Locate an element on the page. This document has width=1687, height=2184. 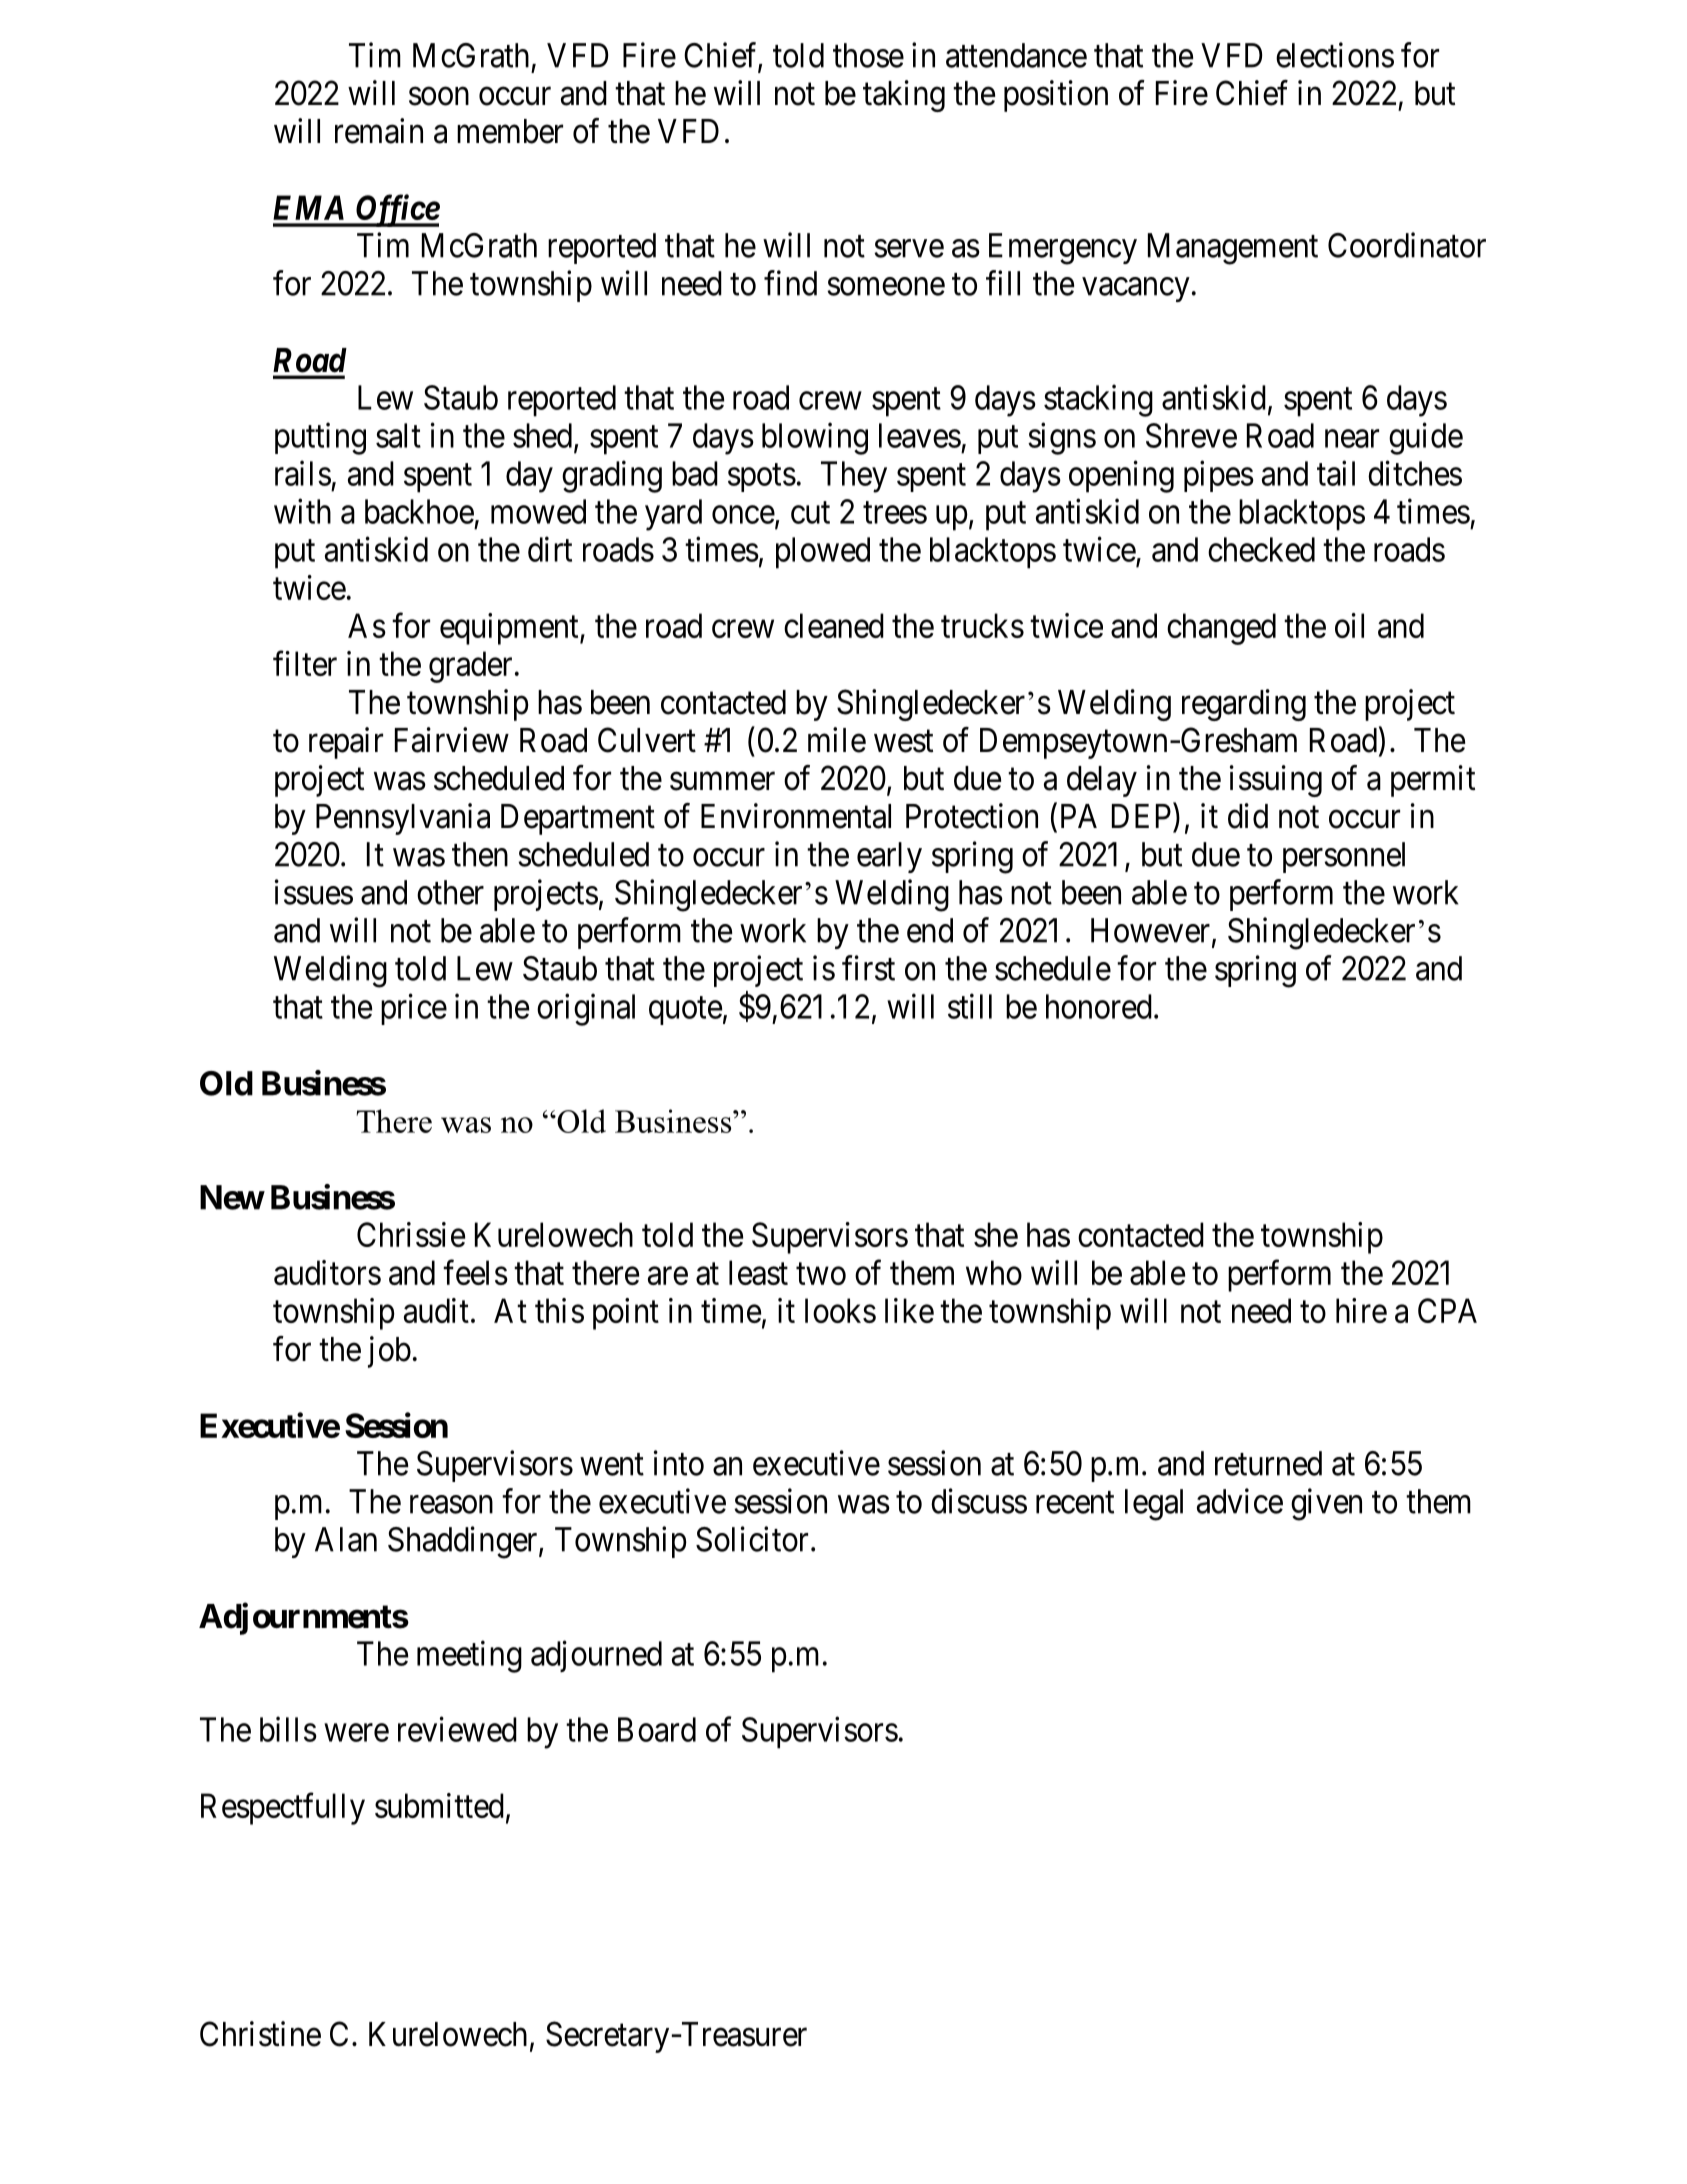
Management is located at coordinates (1233, 249).
